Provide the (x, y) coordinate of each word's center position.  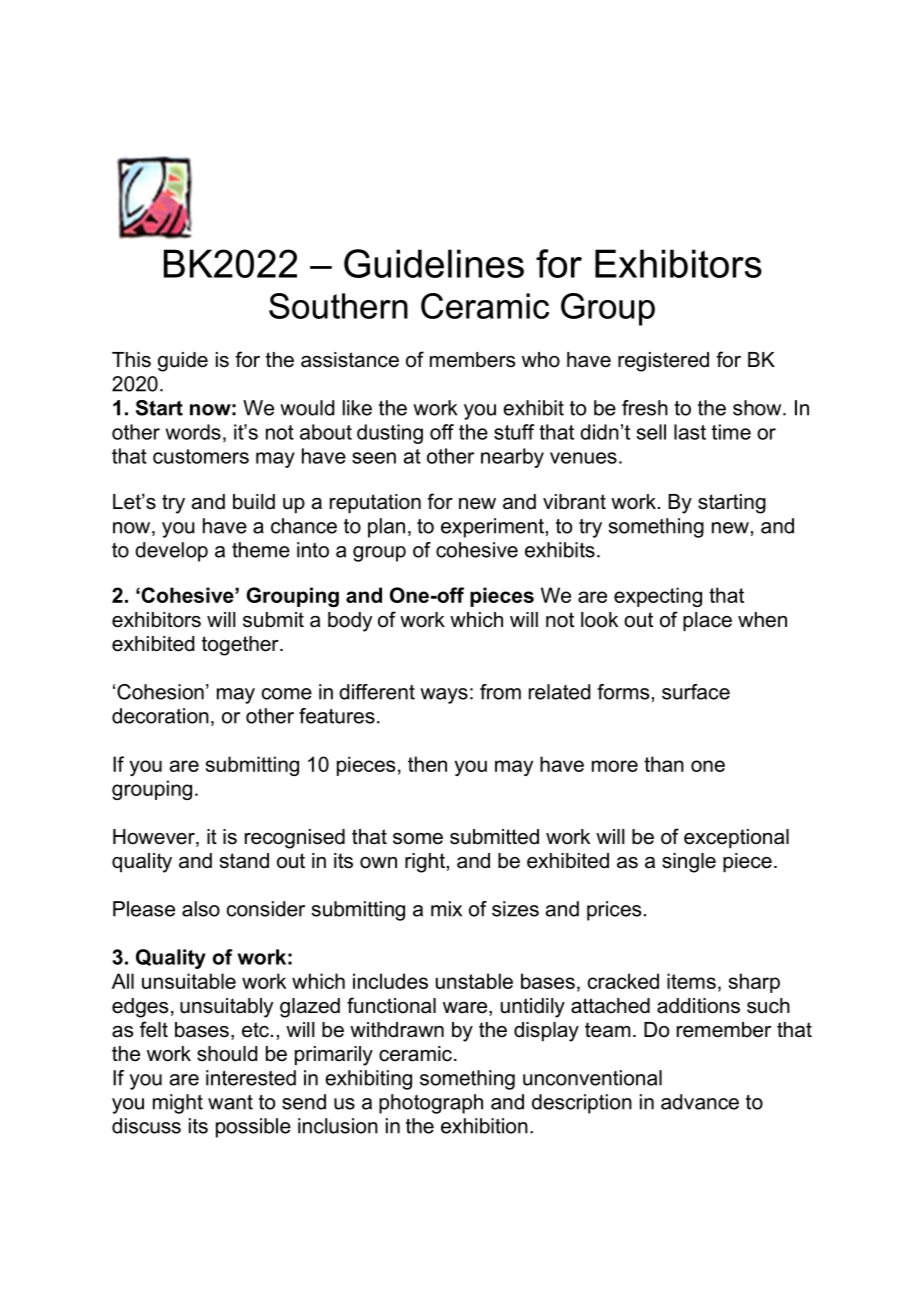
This (131, 360)
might (178, 1104)
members (472, 360)
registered (663, 362)
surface (696, 692)
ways (444, 696)
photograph (431, 1104)
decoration (160, 716)
